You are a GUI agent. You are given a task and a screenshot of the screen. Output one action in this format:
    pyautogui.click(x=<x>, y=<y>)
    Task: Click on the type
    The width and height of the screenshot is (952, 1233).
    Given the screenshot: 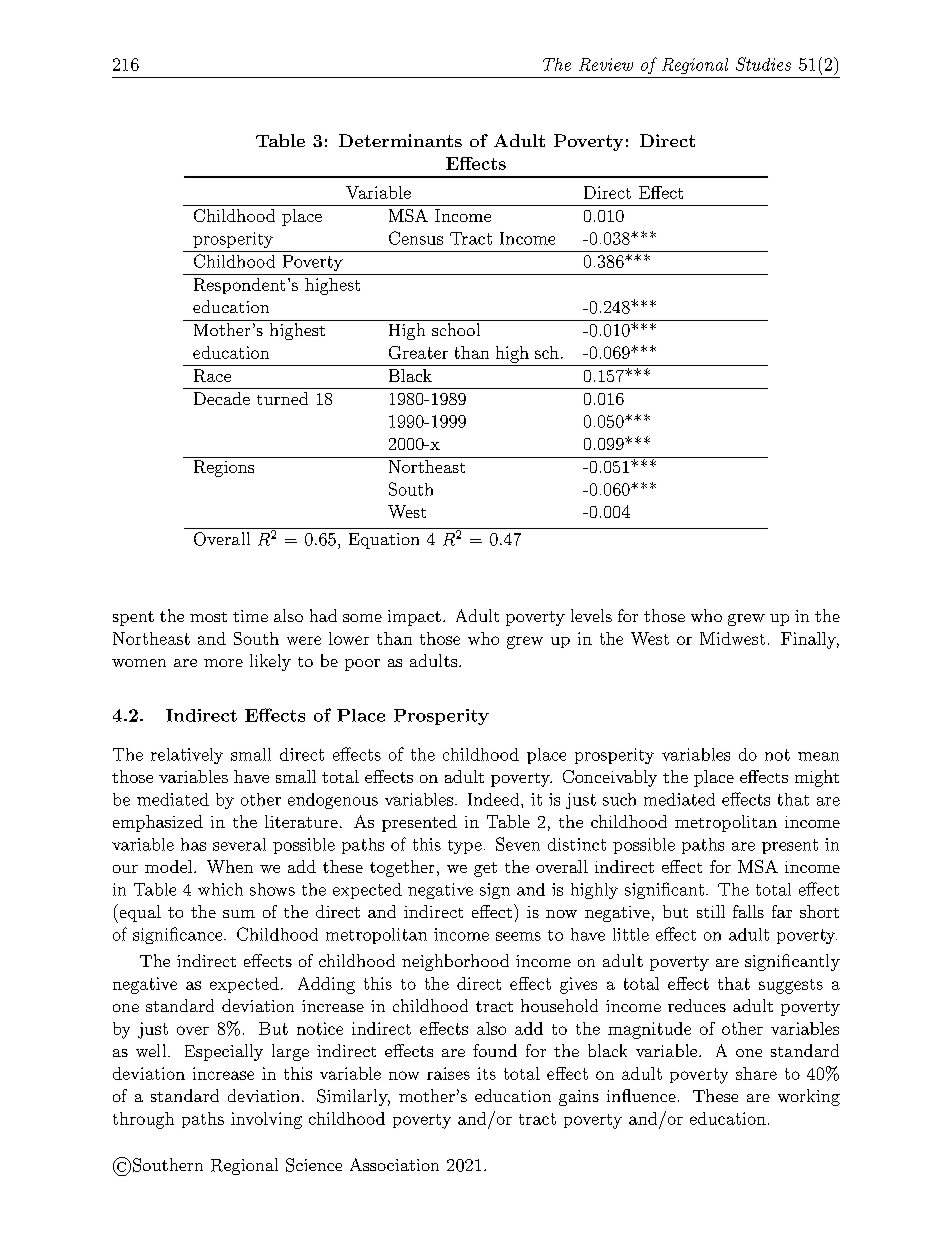 What is the action you would take?
    pyautogui.click(x=465, y=847)
